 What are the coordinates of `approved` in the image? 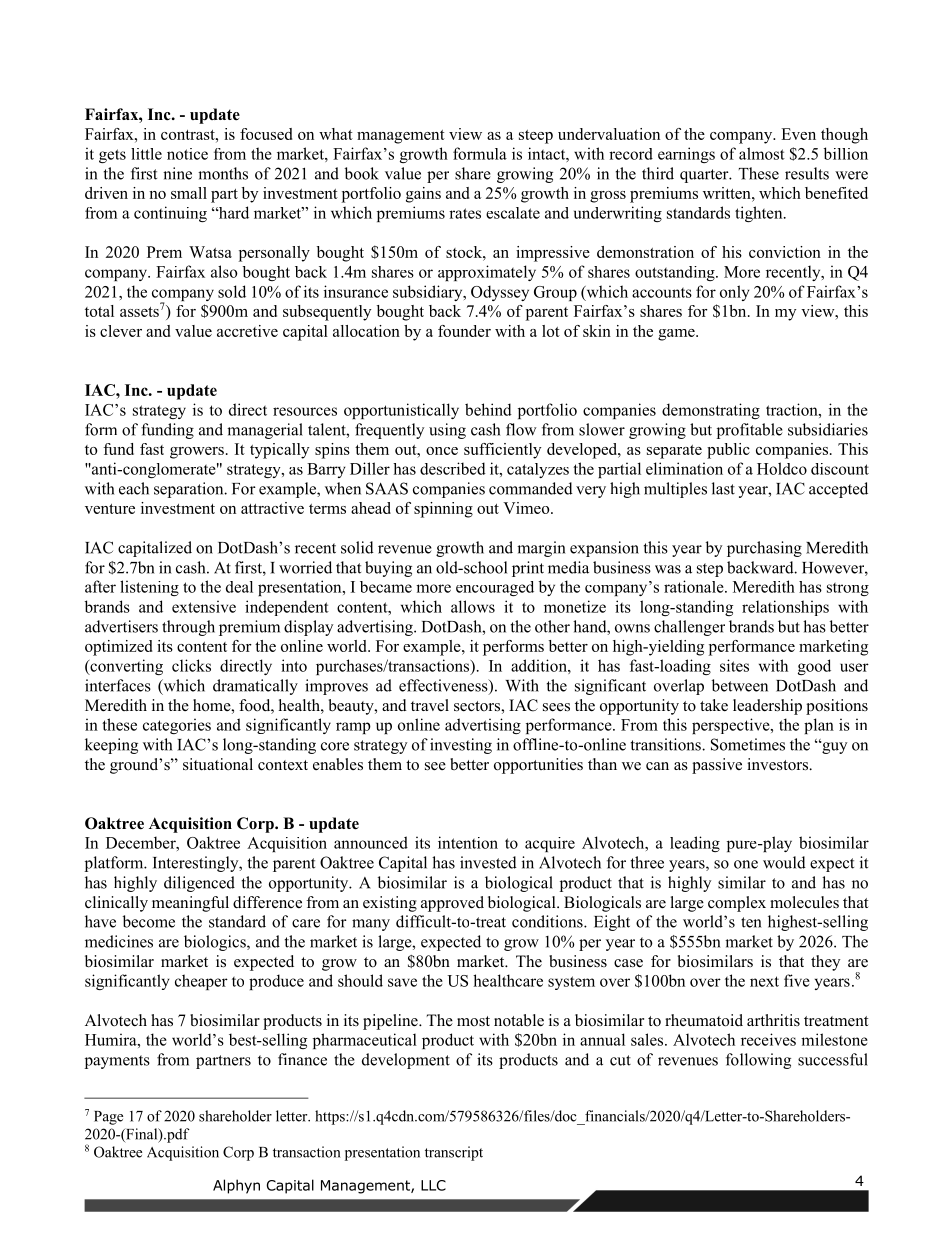 It's located at (452, 904).
